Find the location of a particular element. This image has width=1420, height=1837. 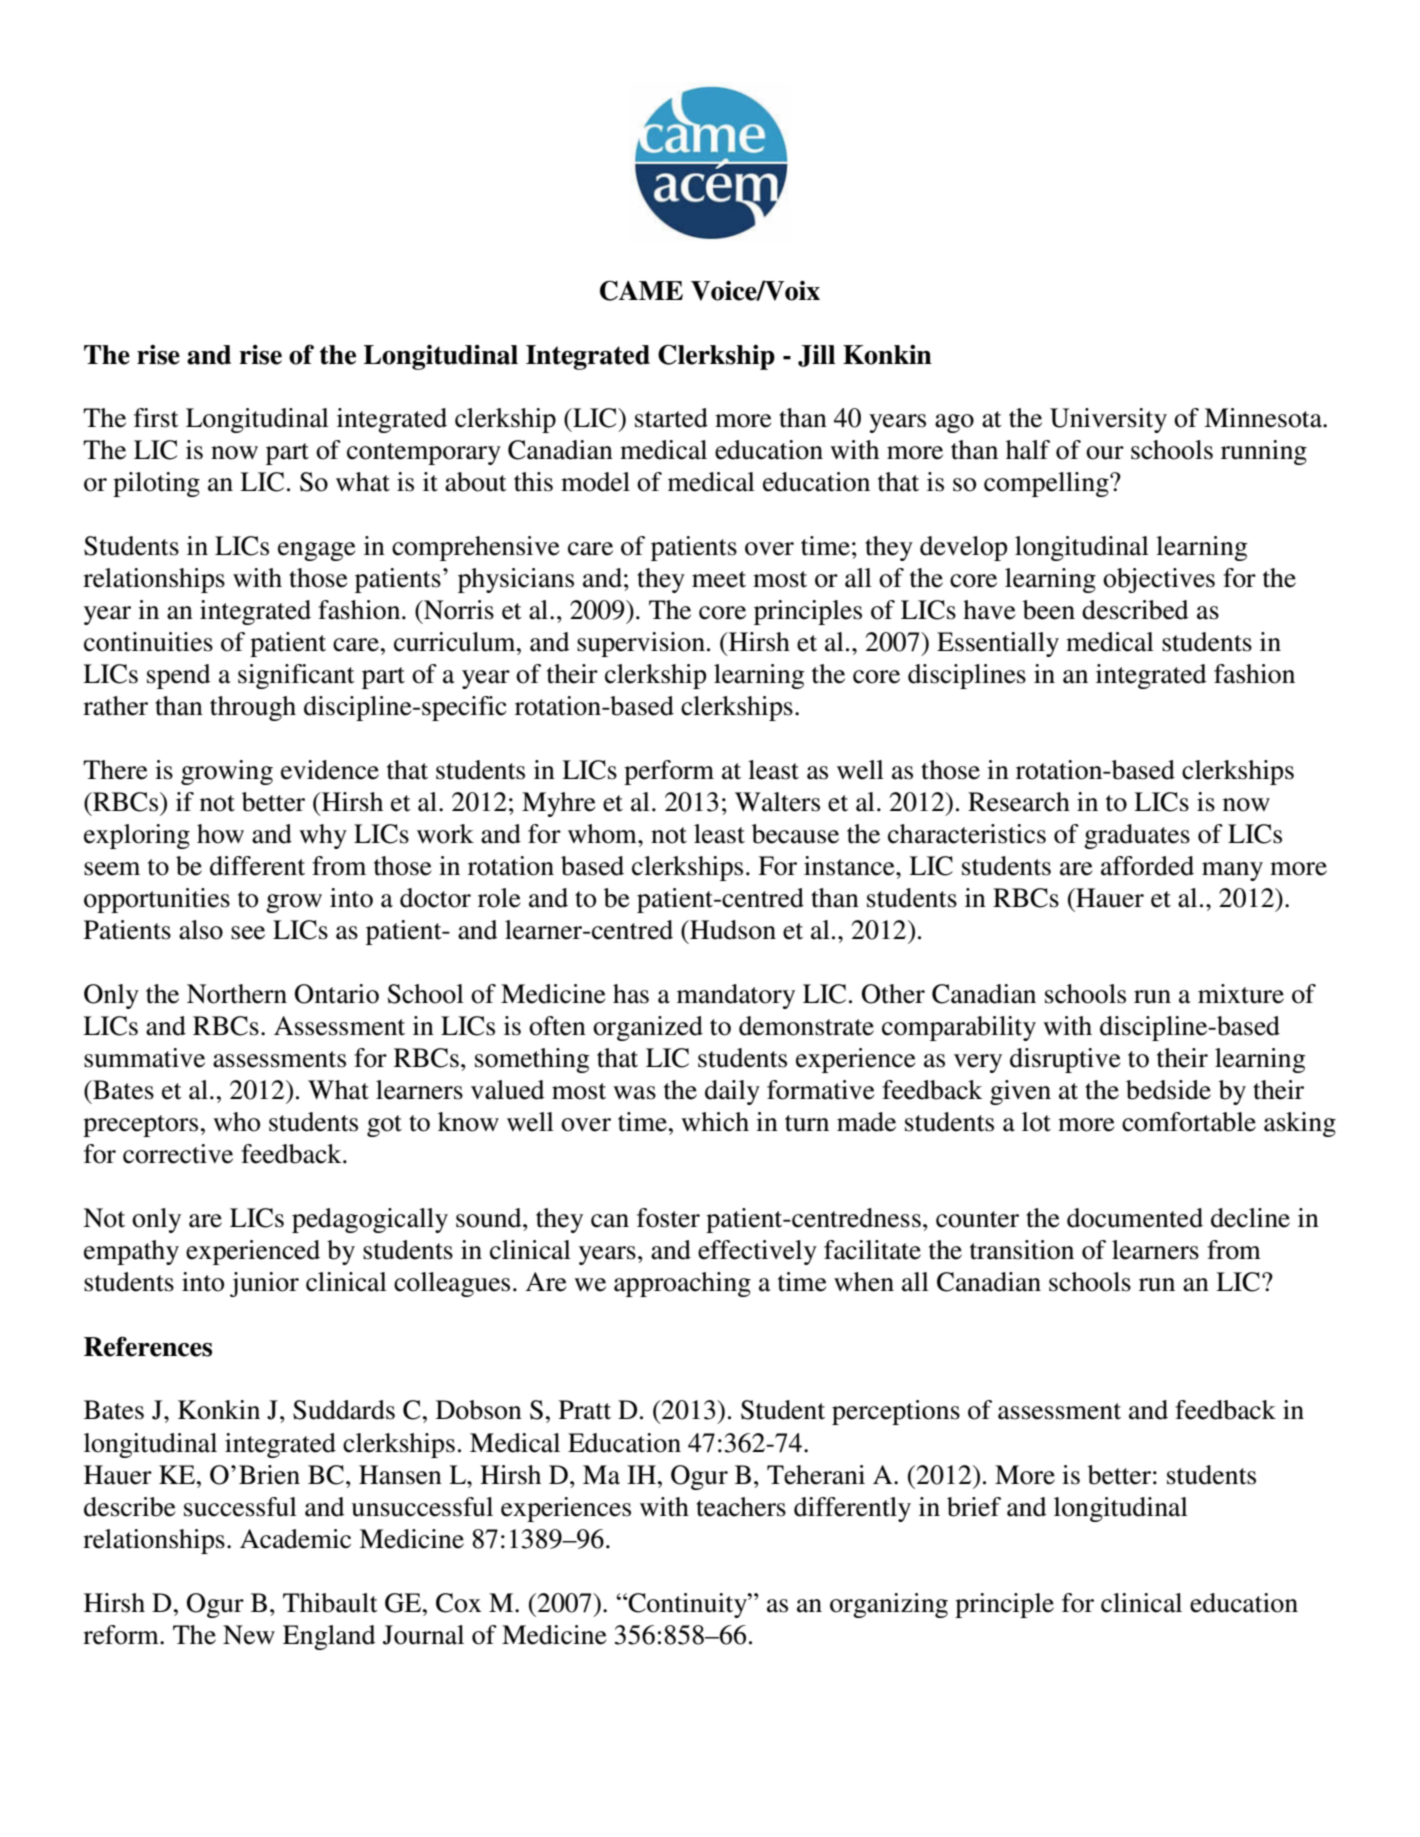

first is located at coordinates (156, 418).
